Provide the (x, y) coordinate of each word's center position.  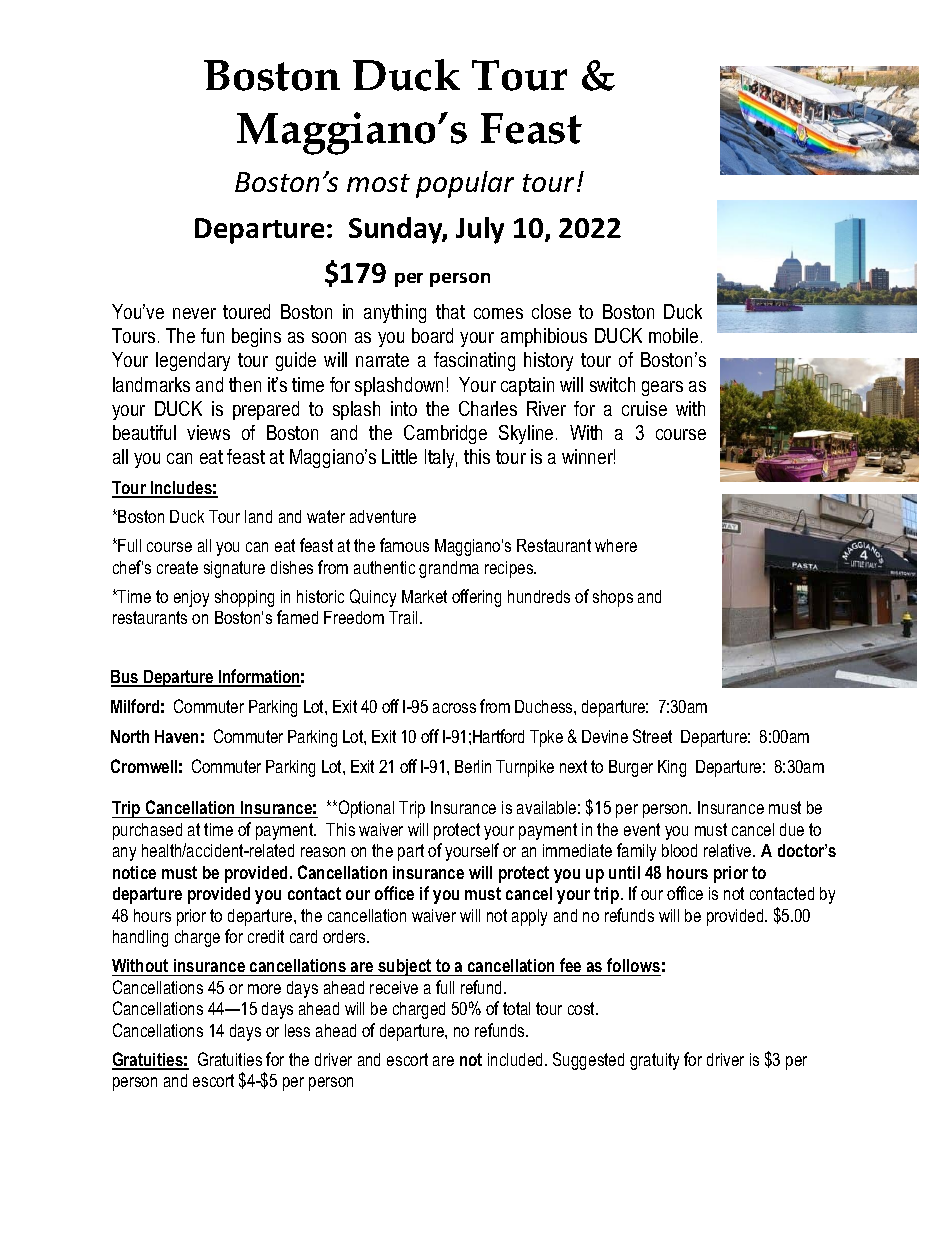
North (130, 736)
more (264, 989)
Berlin (473, 766)
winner (588, 456)
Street (652, 736)
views (208, 432)
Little (399, 456)
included (517, 1059)
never (194, 313)
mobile (673, 335)
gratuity (654, 1061)
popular (465, 184)
